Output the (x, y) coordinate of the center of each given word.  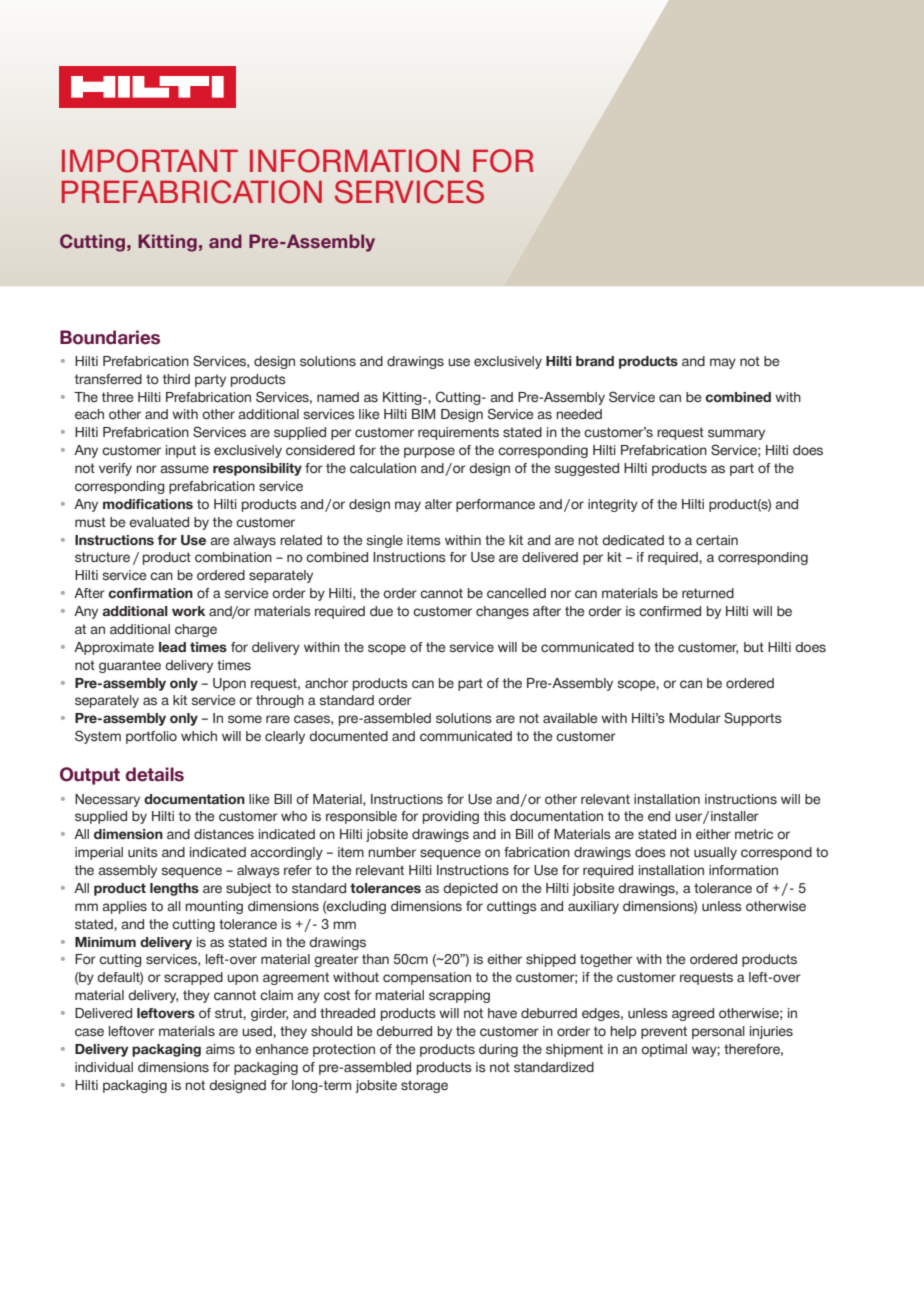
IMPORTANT (150, 161)
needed (579, 414)
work (188, 611)
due (381, 611)
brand (595, 361)
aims (220, 1049)
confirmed (670, 611)
